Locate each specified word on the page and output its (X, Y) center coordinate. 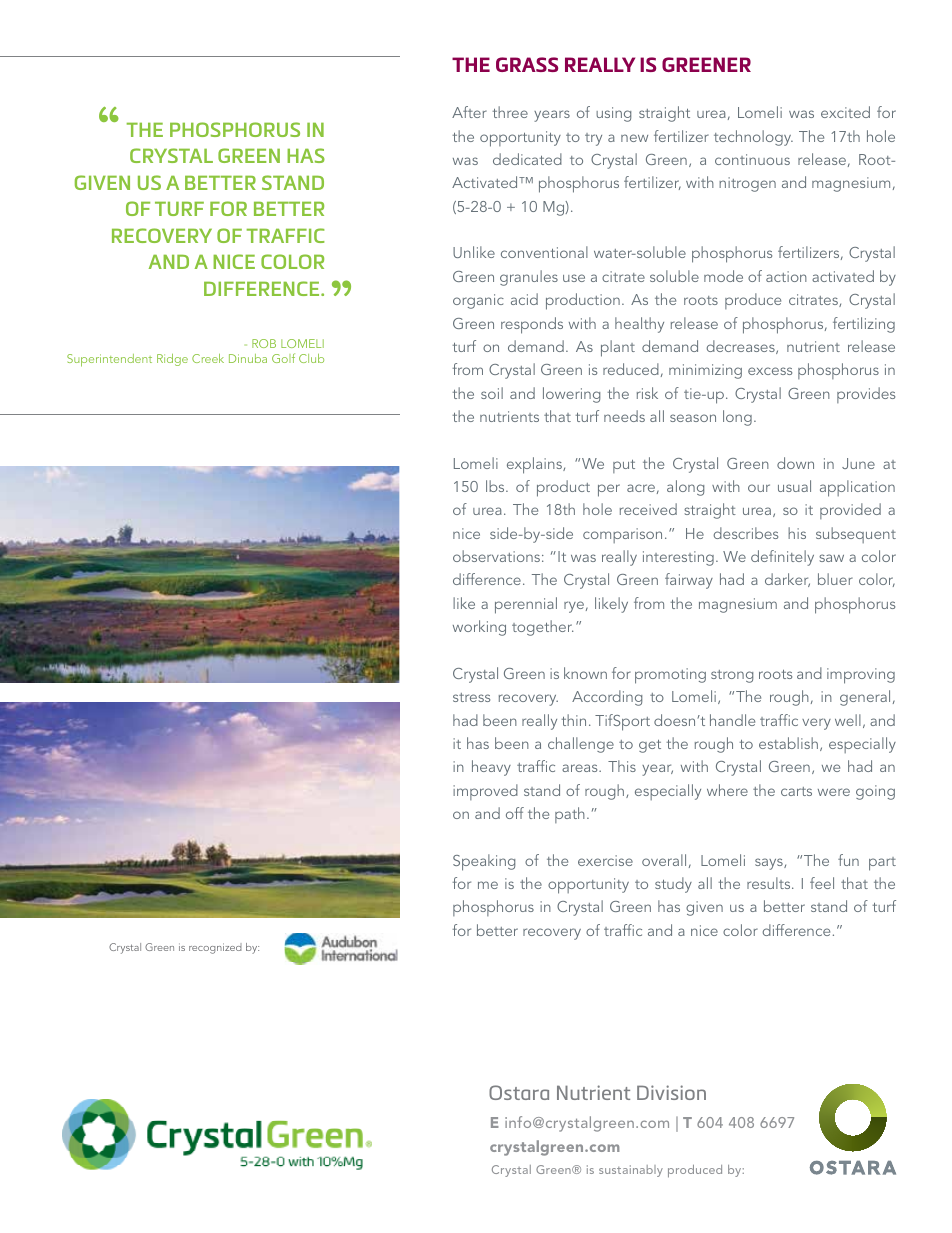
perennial (526, 605)
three (510, 112)
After (469, 112)
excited (845, 112)
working (479, 628)
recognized (215, 948)
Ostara (519, 1092)
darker (787, 580)
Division (671, 1092)
